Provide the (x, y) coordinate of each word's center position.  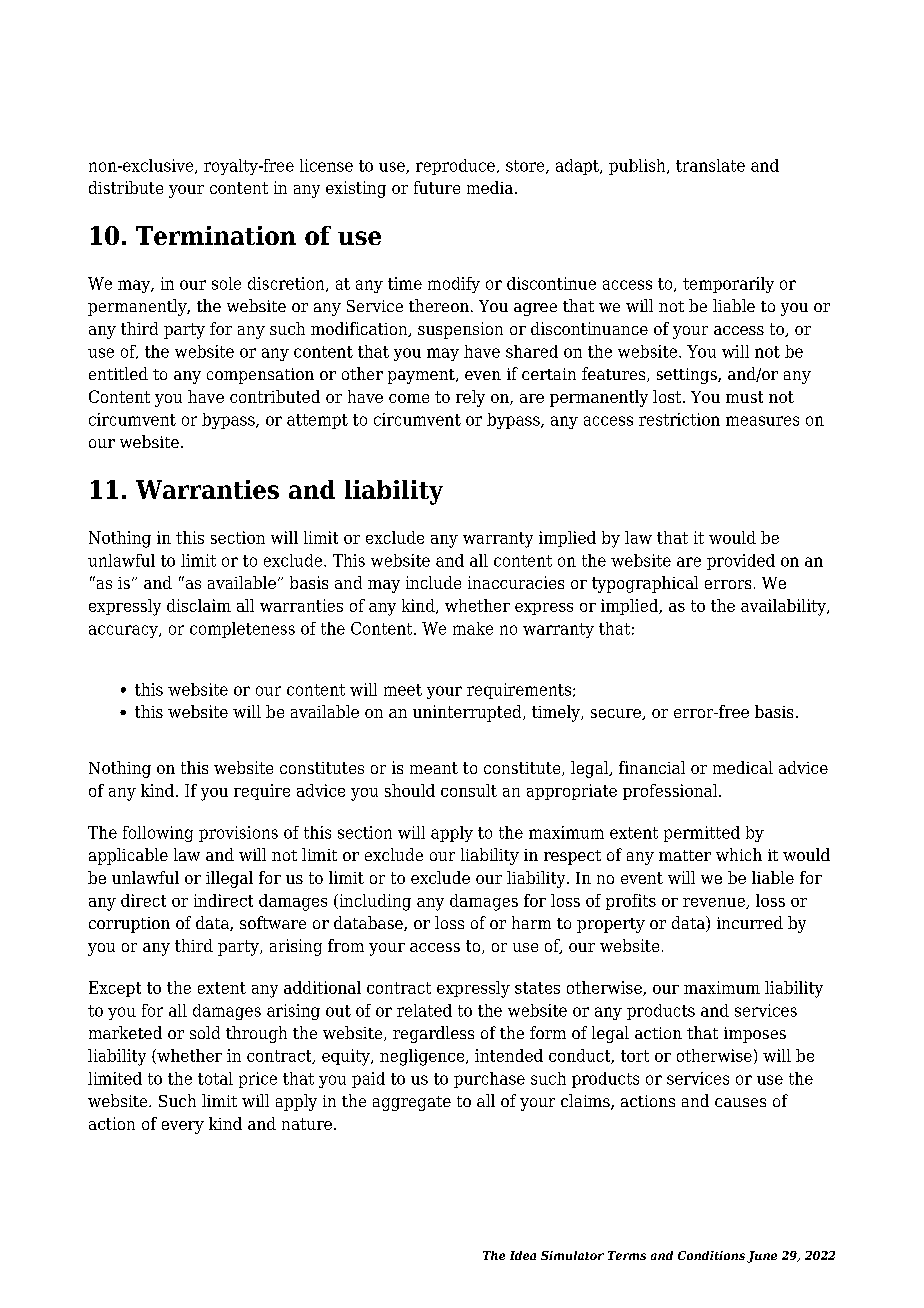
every (183, 1127)
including (374, 902)
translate (710, 165)
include (433, 582)
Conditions (711, 1255)
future (437, 187)
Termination (216, 235)
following (158, 834)
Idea (523, 1255)
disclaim (199, 605)
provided (741, 562)
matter (685, 855)
